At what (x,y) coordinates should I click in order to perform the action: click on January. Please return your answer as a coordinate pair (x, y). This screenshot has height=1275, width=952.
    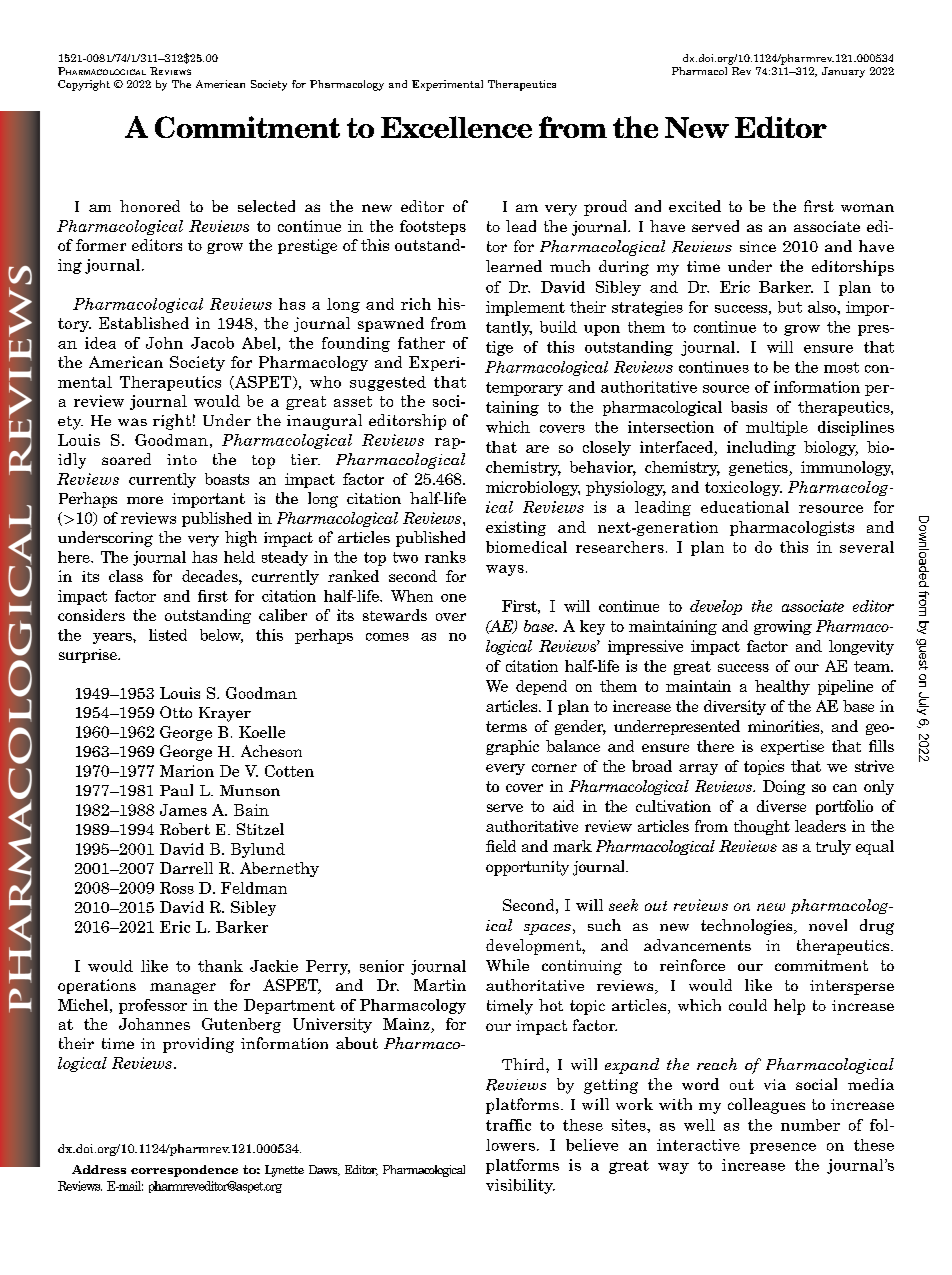
    Looking at the image, I should click on (843, 72).
